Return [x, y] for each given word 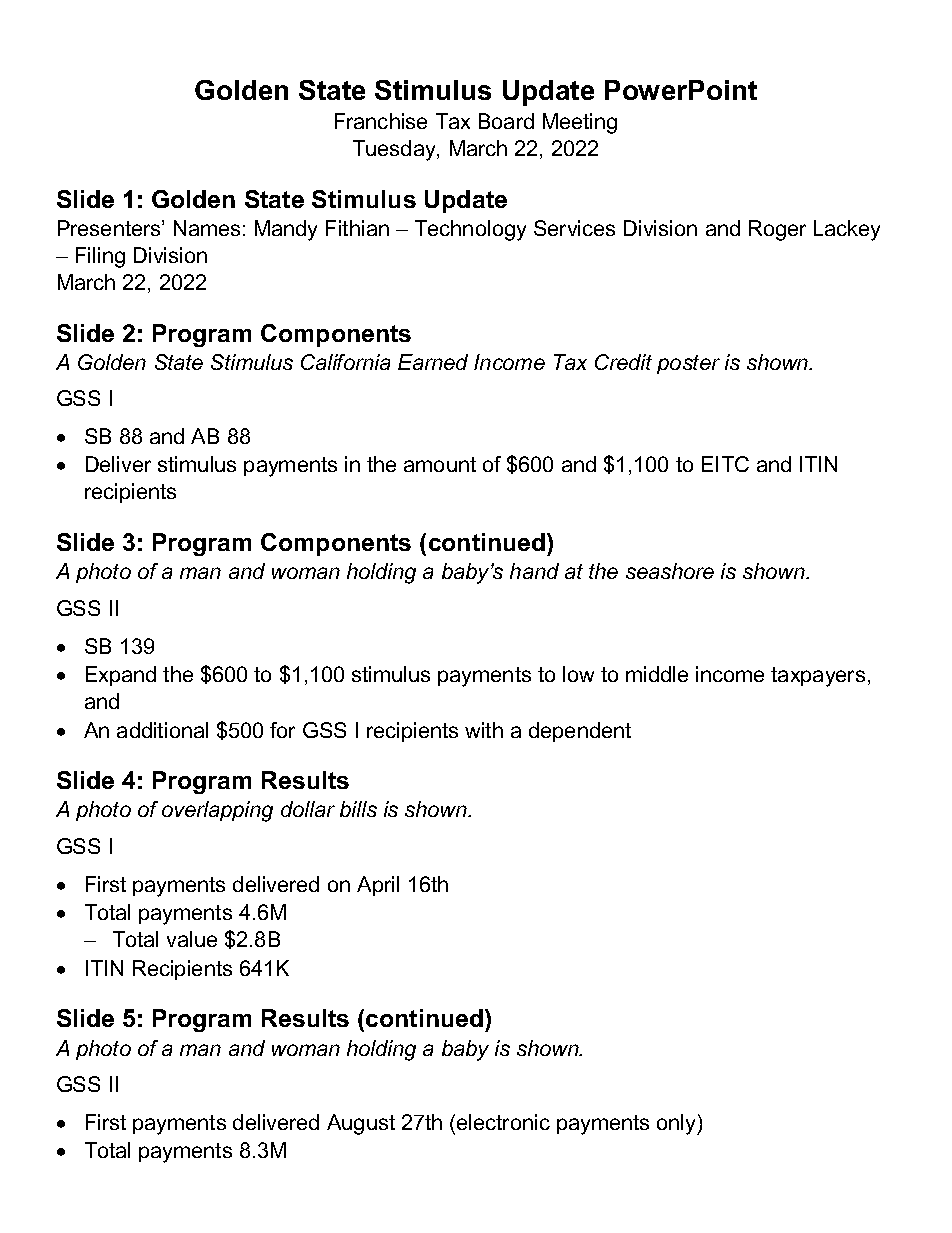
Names [207, 228]
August [361, 1124]
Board [506, 121]
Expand [121, 676]
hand [534, 571]
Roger [777, 230]
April [378, 886]
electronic [503, 1122]
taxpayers [818, 677]
